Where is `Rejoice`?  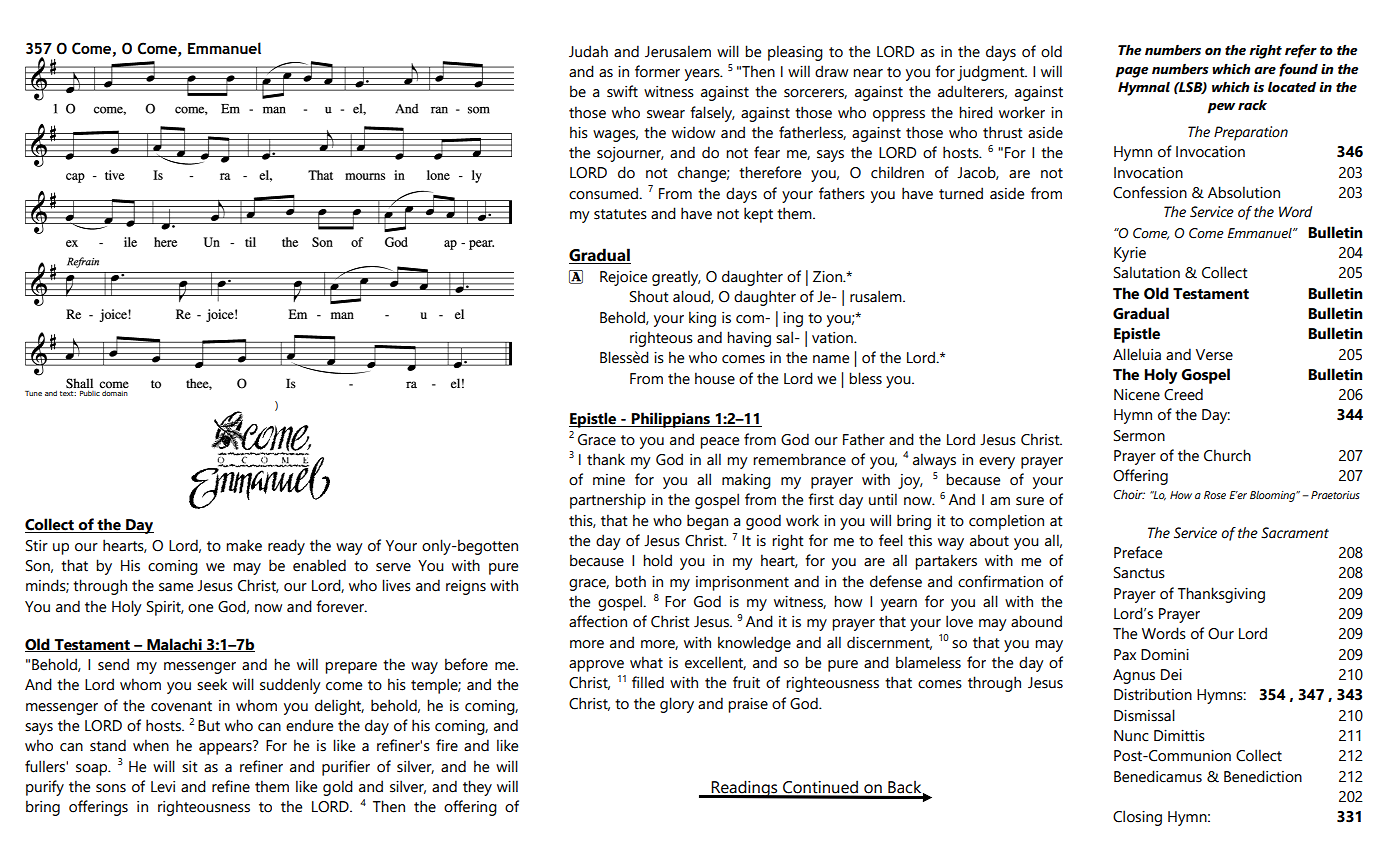 Rejoice is located at coordinates (623, 278).
